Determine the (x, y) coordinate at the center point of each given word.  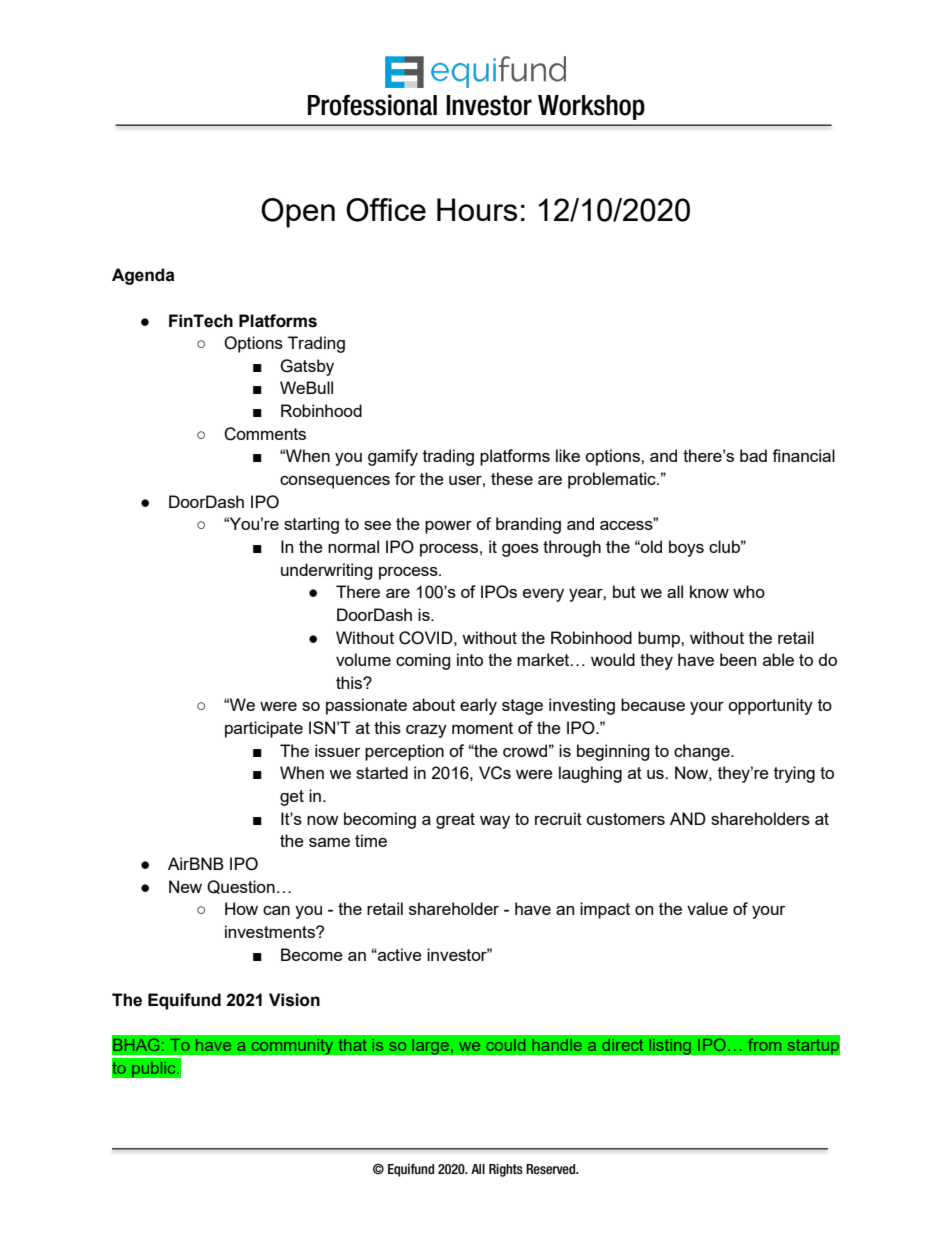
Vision (294, 1000)
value (707, 908)
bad (753, 455)
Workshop (591, 107)
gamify (393, 457)
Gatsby (307, 367)
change (703, 752)
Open (298, 213)
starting (311, 525)
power (448, 527)
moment (482, 728)
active (399, 954)
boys (686, 548)
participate (264, 729)
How (241, 908)
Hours (477, 209)
